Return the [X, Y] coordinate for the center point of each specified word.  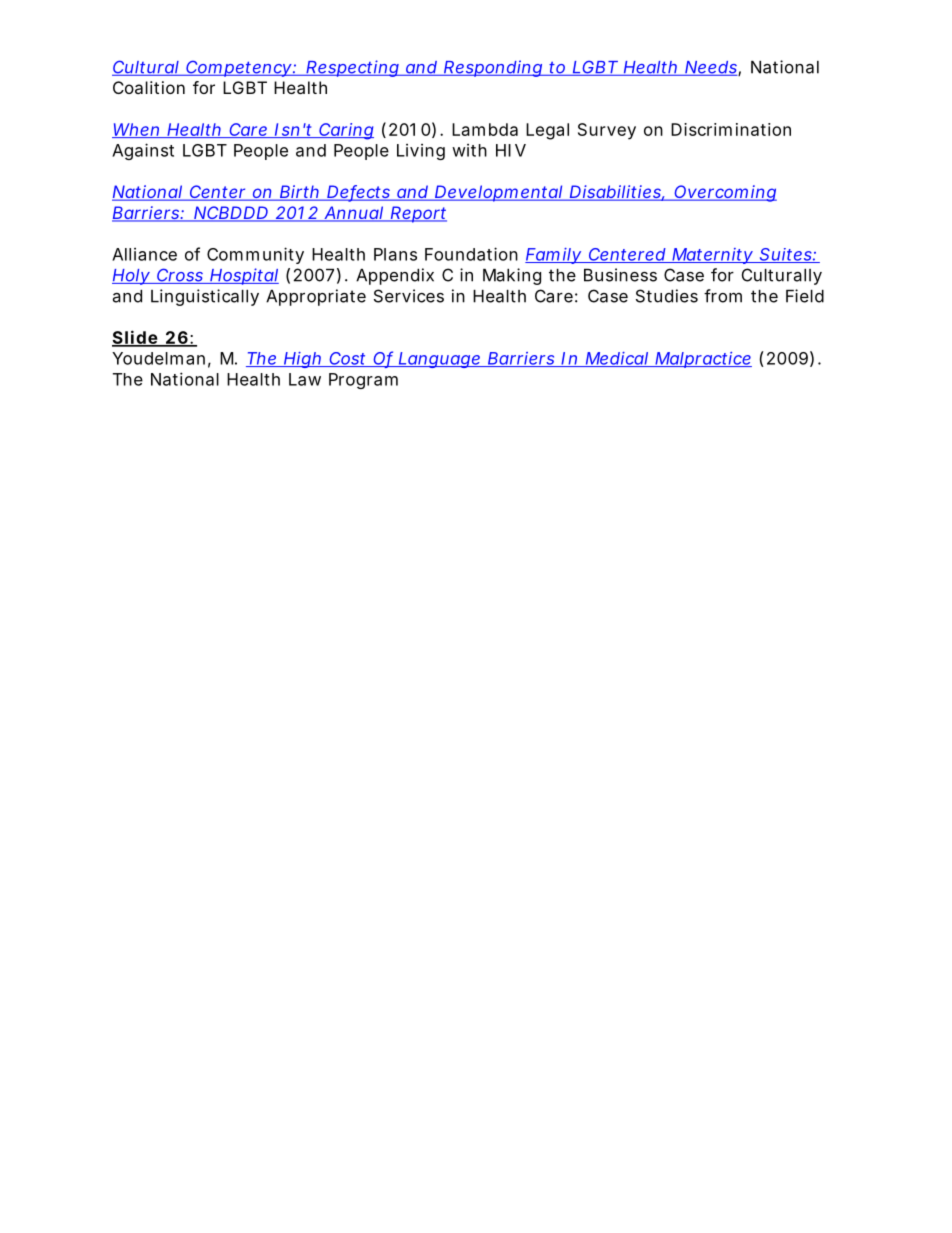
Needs [711, 68]
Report [418, 214]
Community [255, 255]
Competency [238, 68]
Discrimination [731, 129]
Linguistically [205, 297]
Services [409, 296]
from [723, 296]
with [469, 150]
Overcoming [724, 193]
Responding [493, 68]
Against [143, 151]
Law [305, 379]
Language [439, 360]
